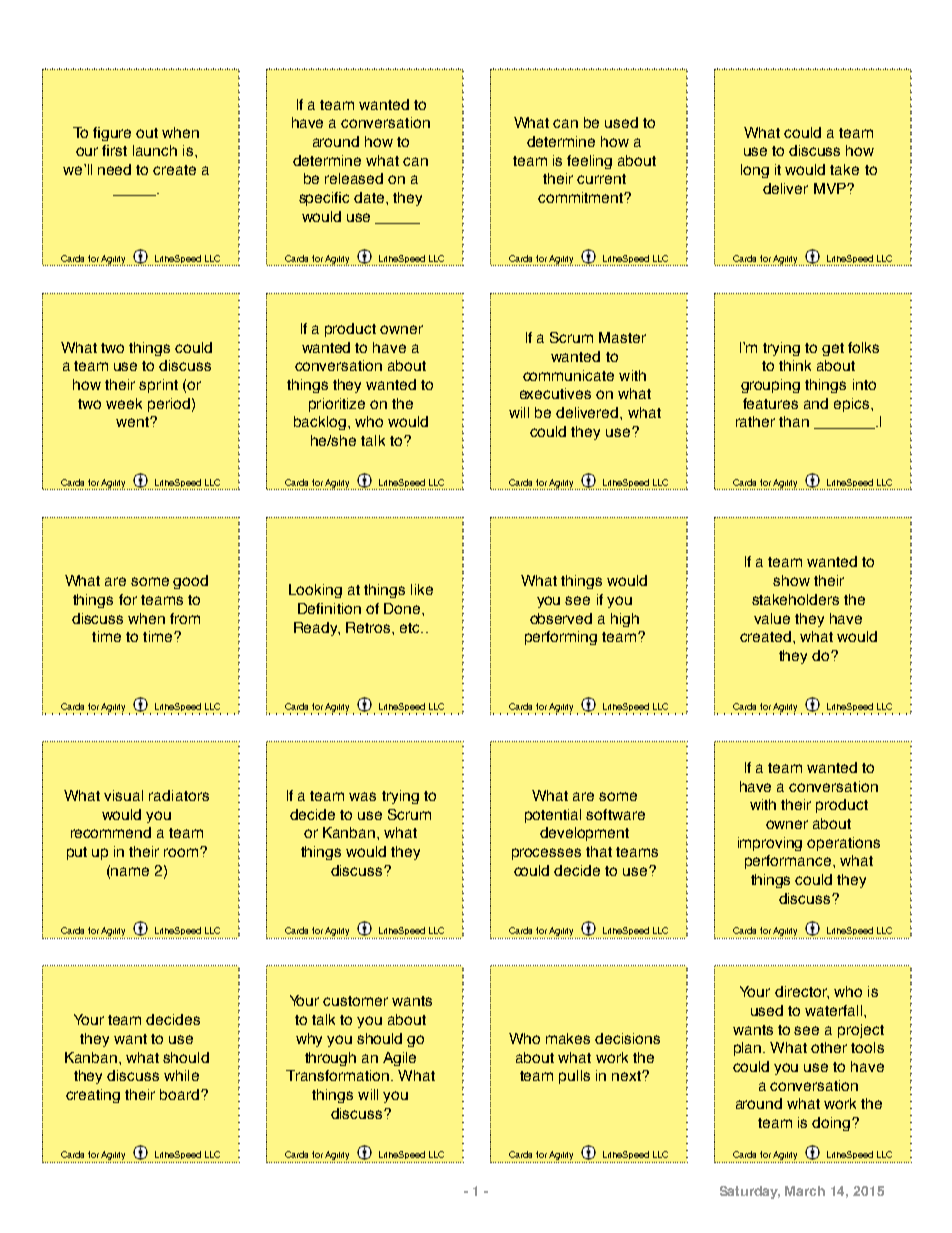 The width and height of the document is (952, 1233). Describe the element at coordinates (411, 628) in the document. I see `etc` at that location.
